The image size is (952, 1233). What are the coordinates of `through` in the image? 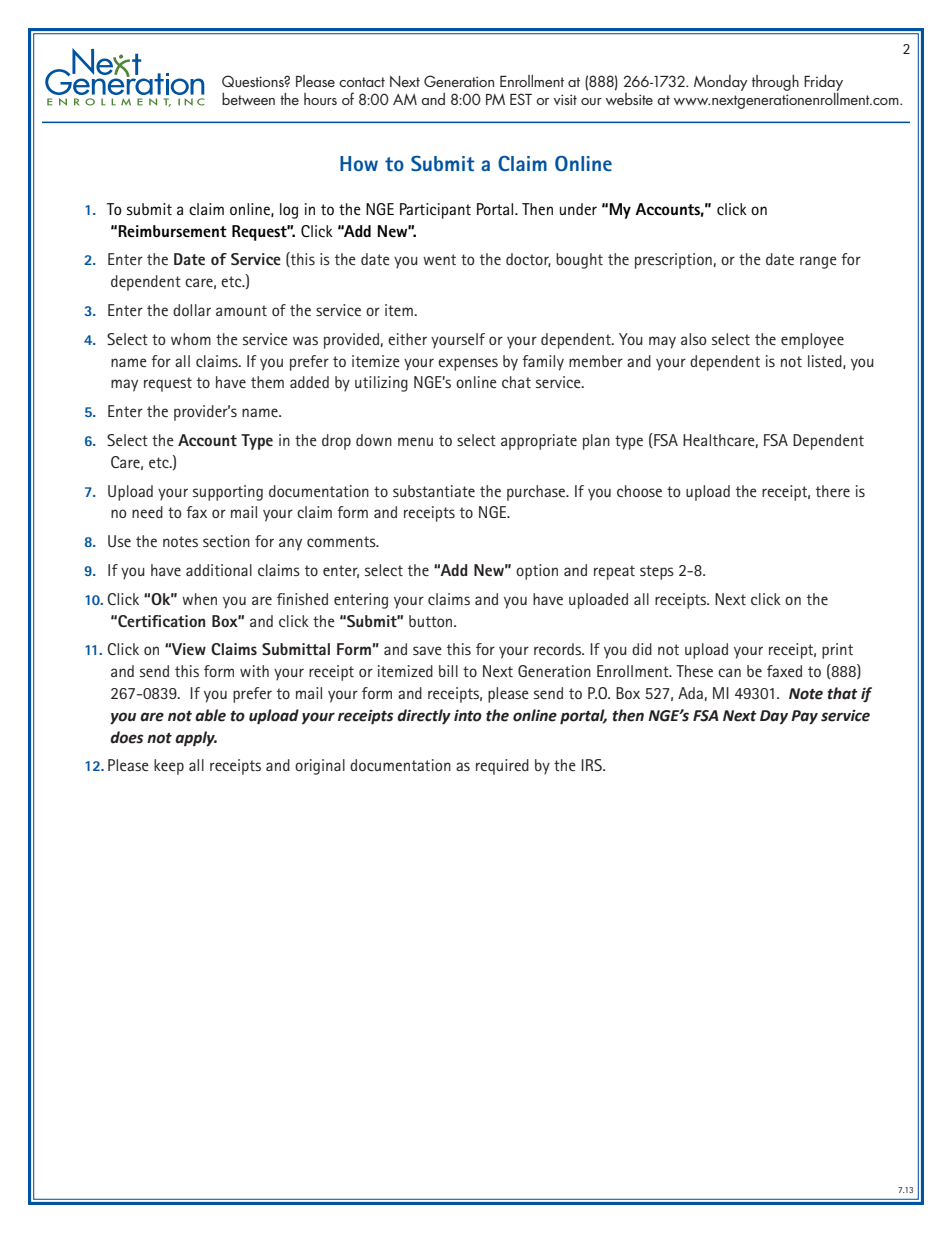 It's located at (775, 83).
